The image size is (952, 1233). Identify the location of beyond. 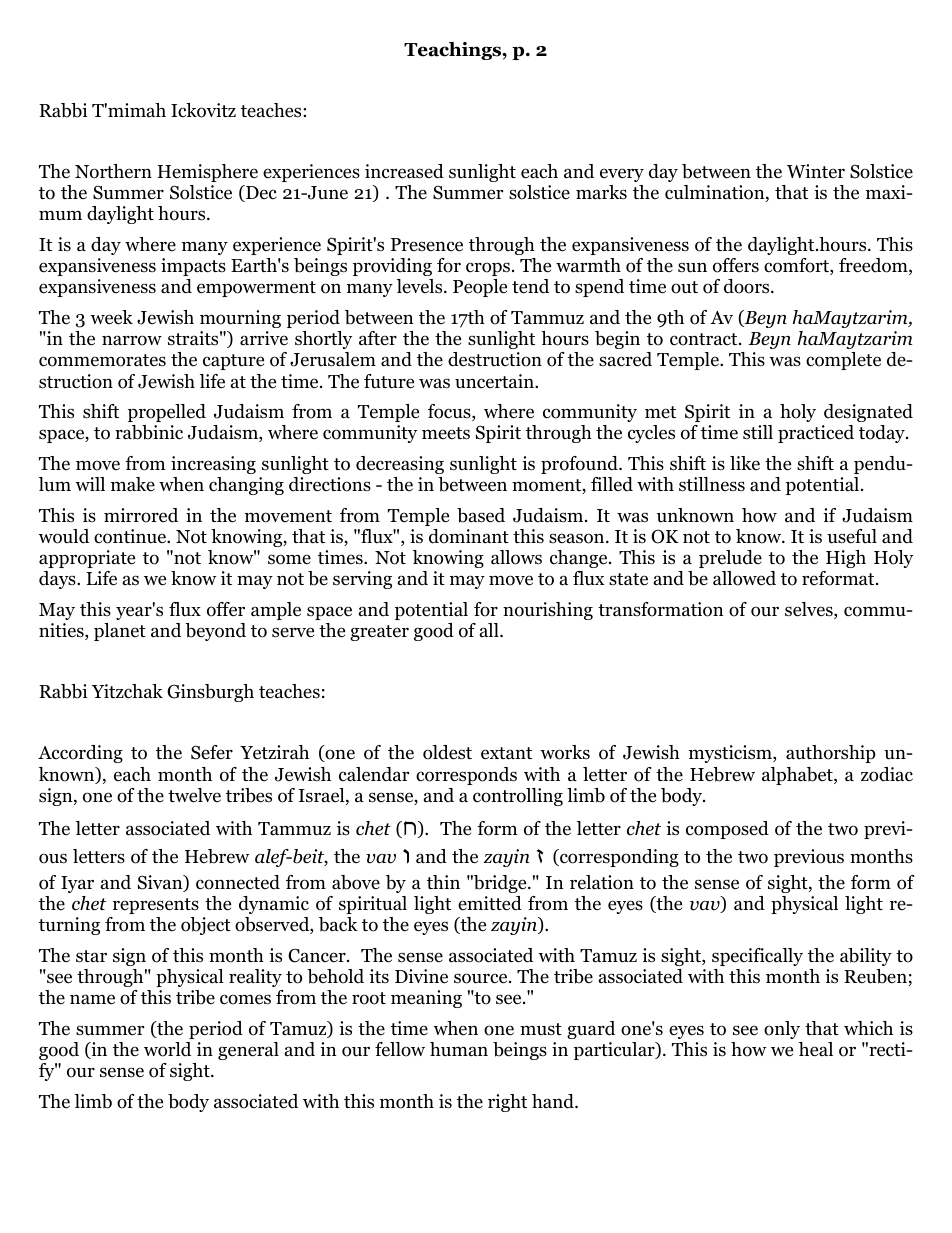
(215, 632).
